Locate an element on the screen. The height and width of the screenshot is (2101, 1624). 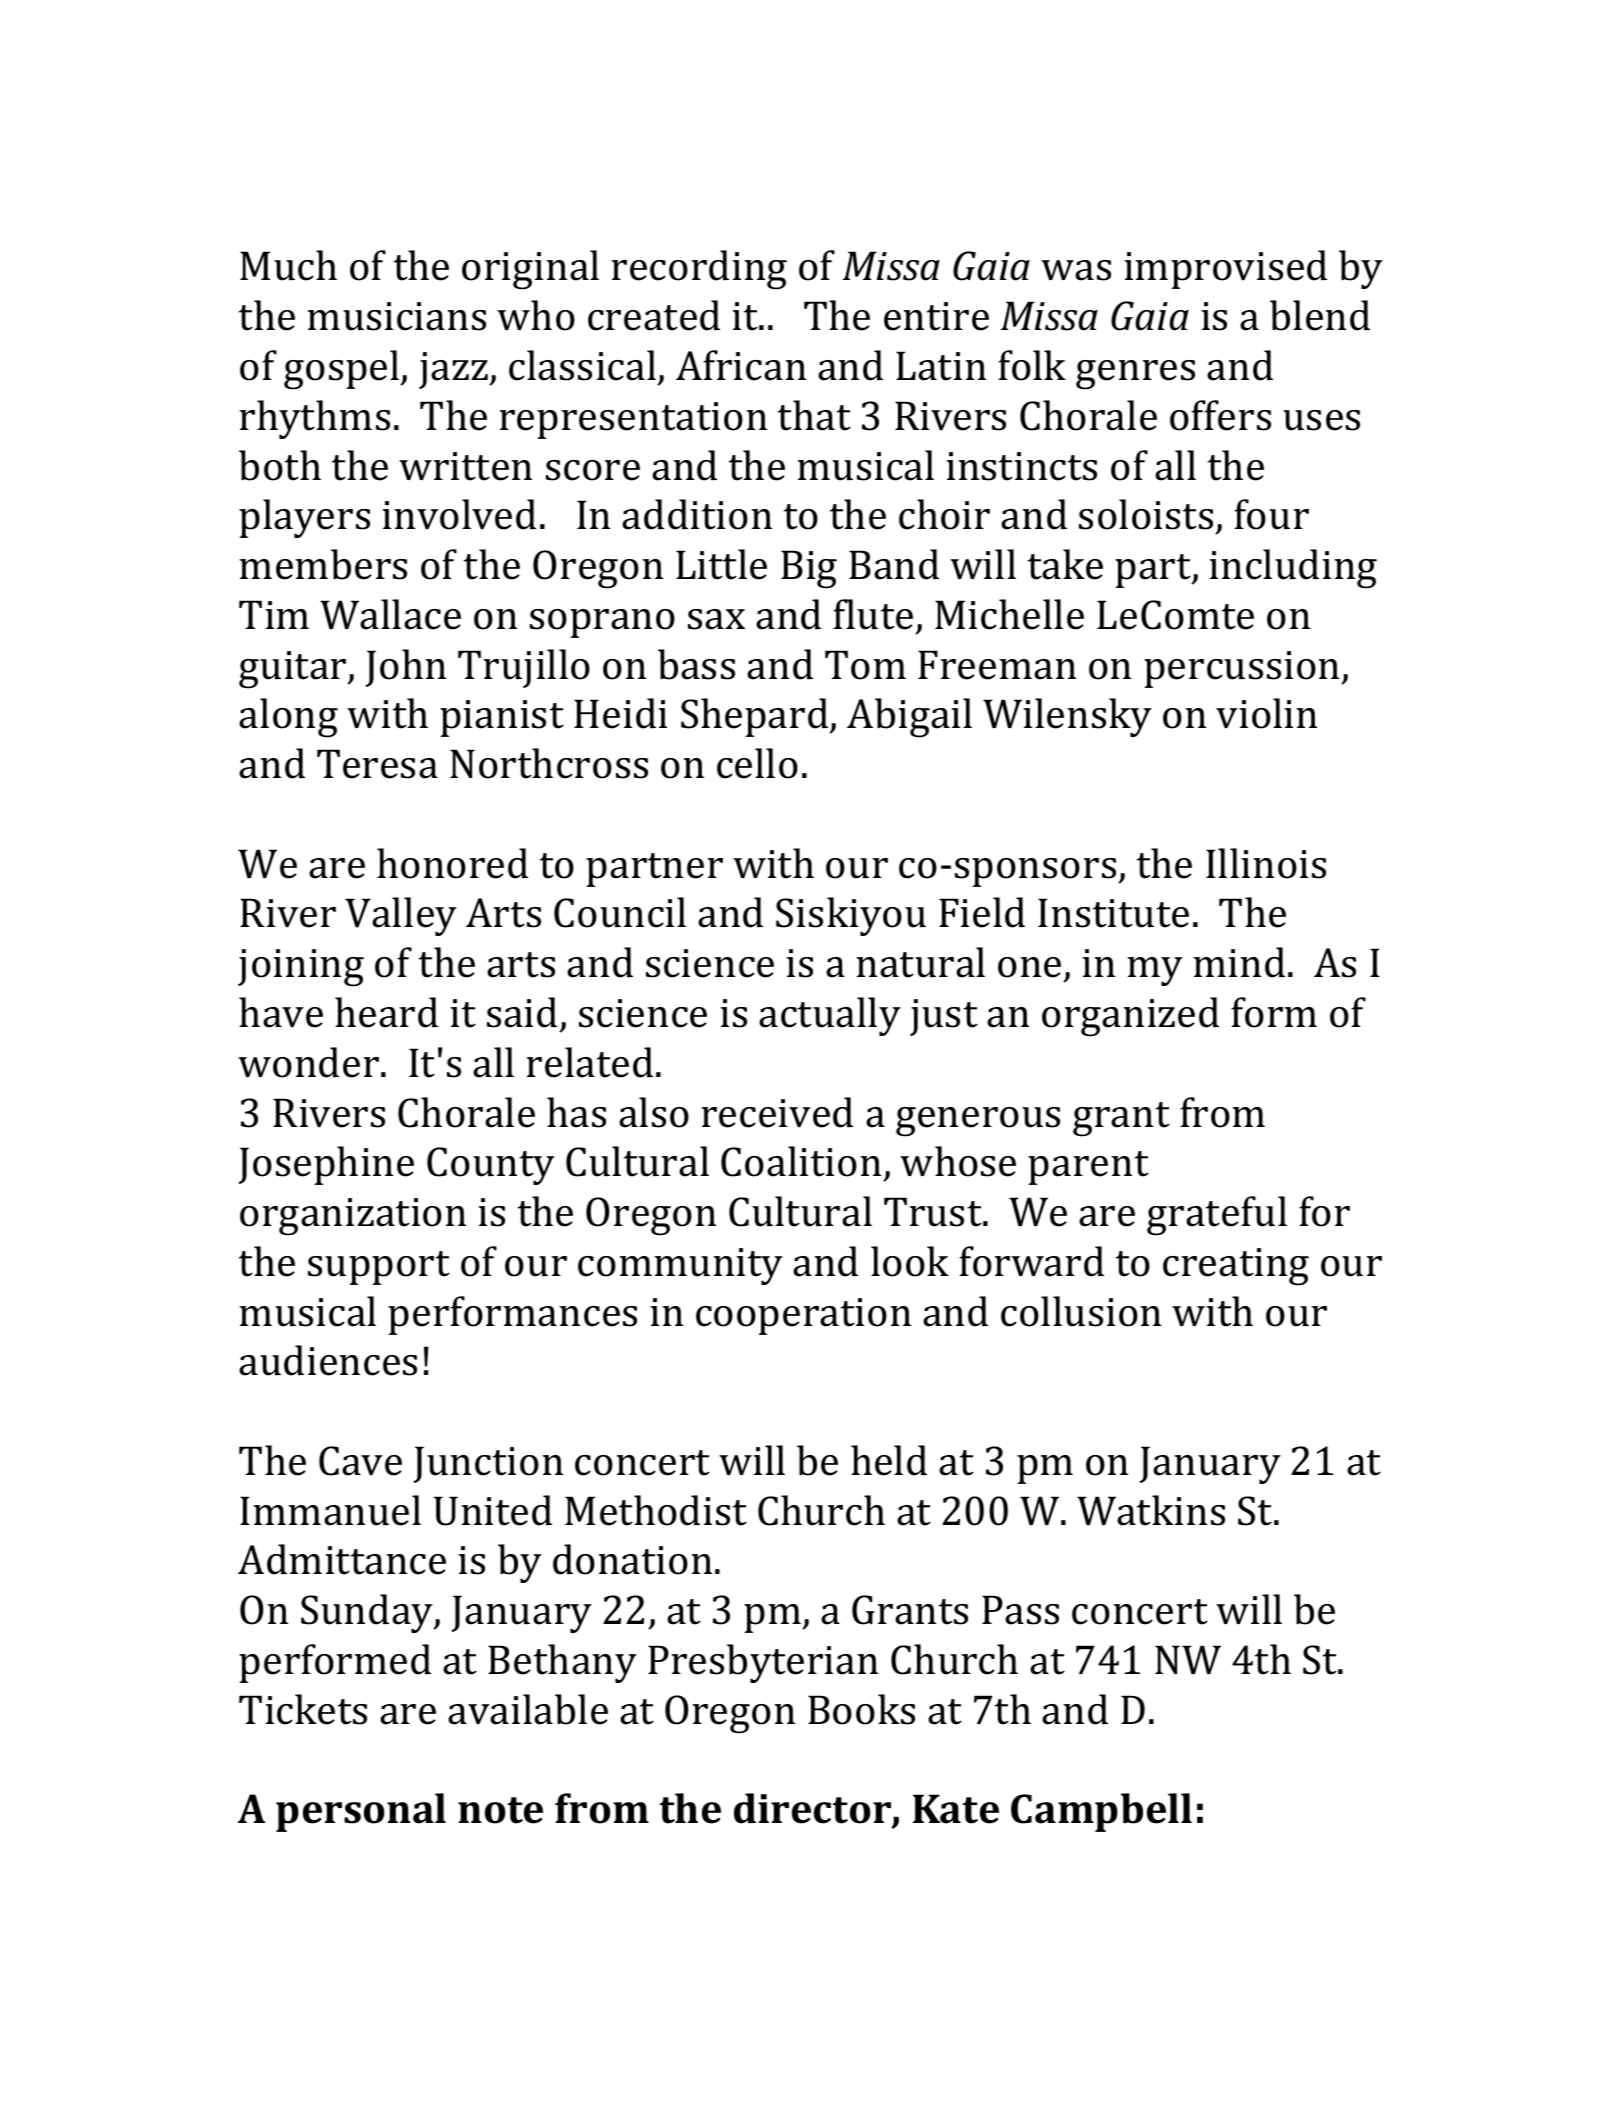
support is located at coordinates (379, 1268).
